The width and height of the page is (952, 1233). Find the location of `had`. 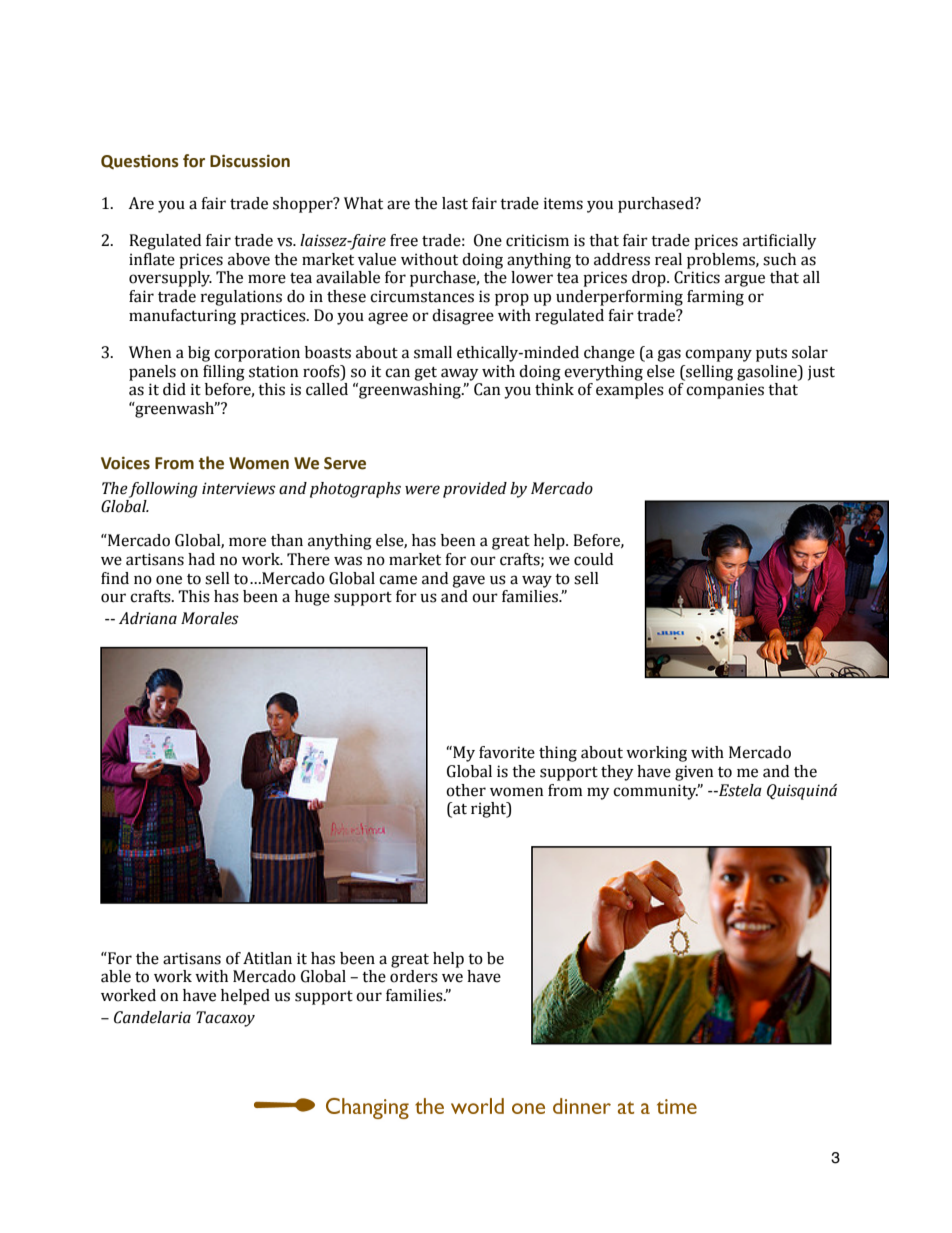

had is located at coordinates (201, 559).
